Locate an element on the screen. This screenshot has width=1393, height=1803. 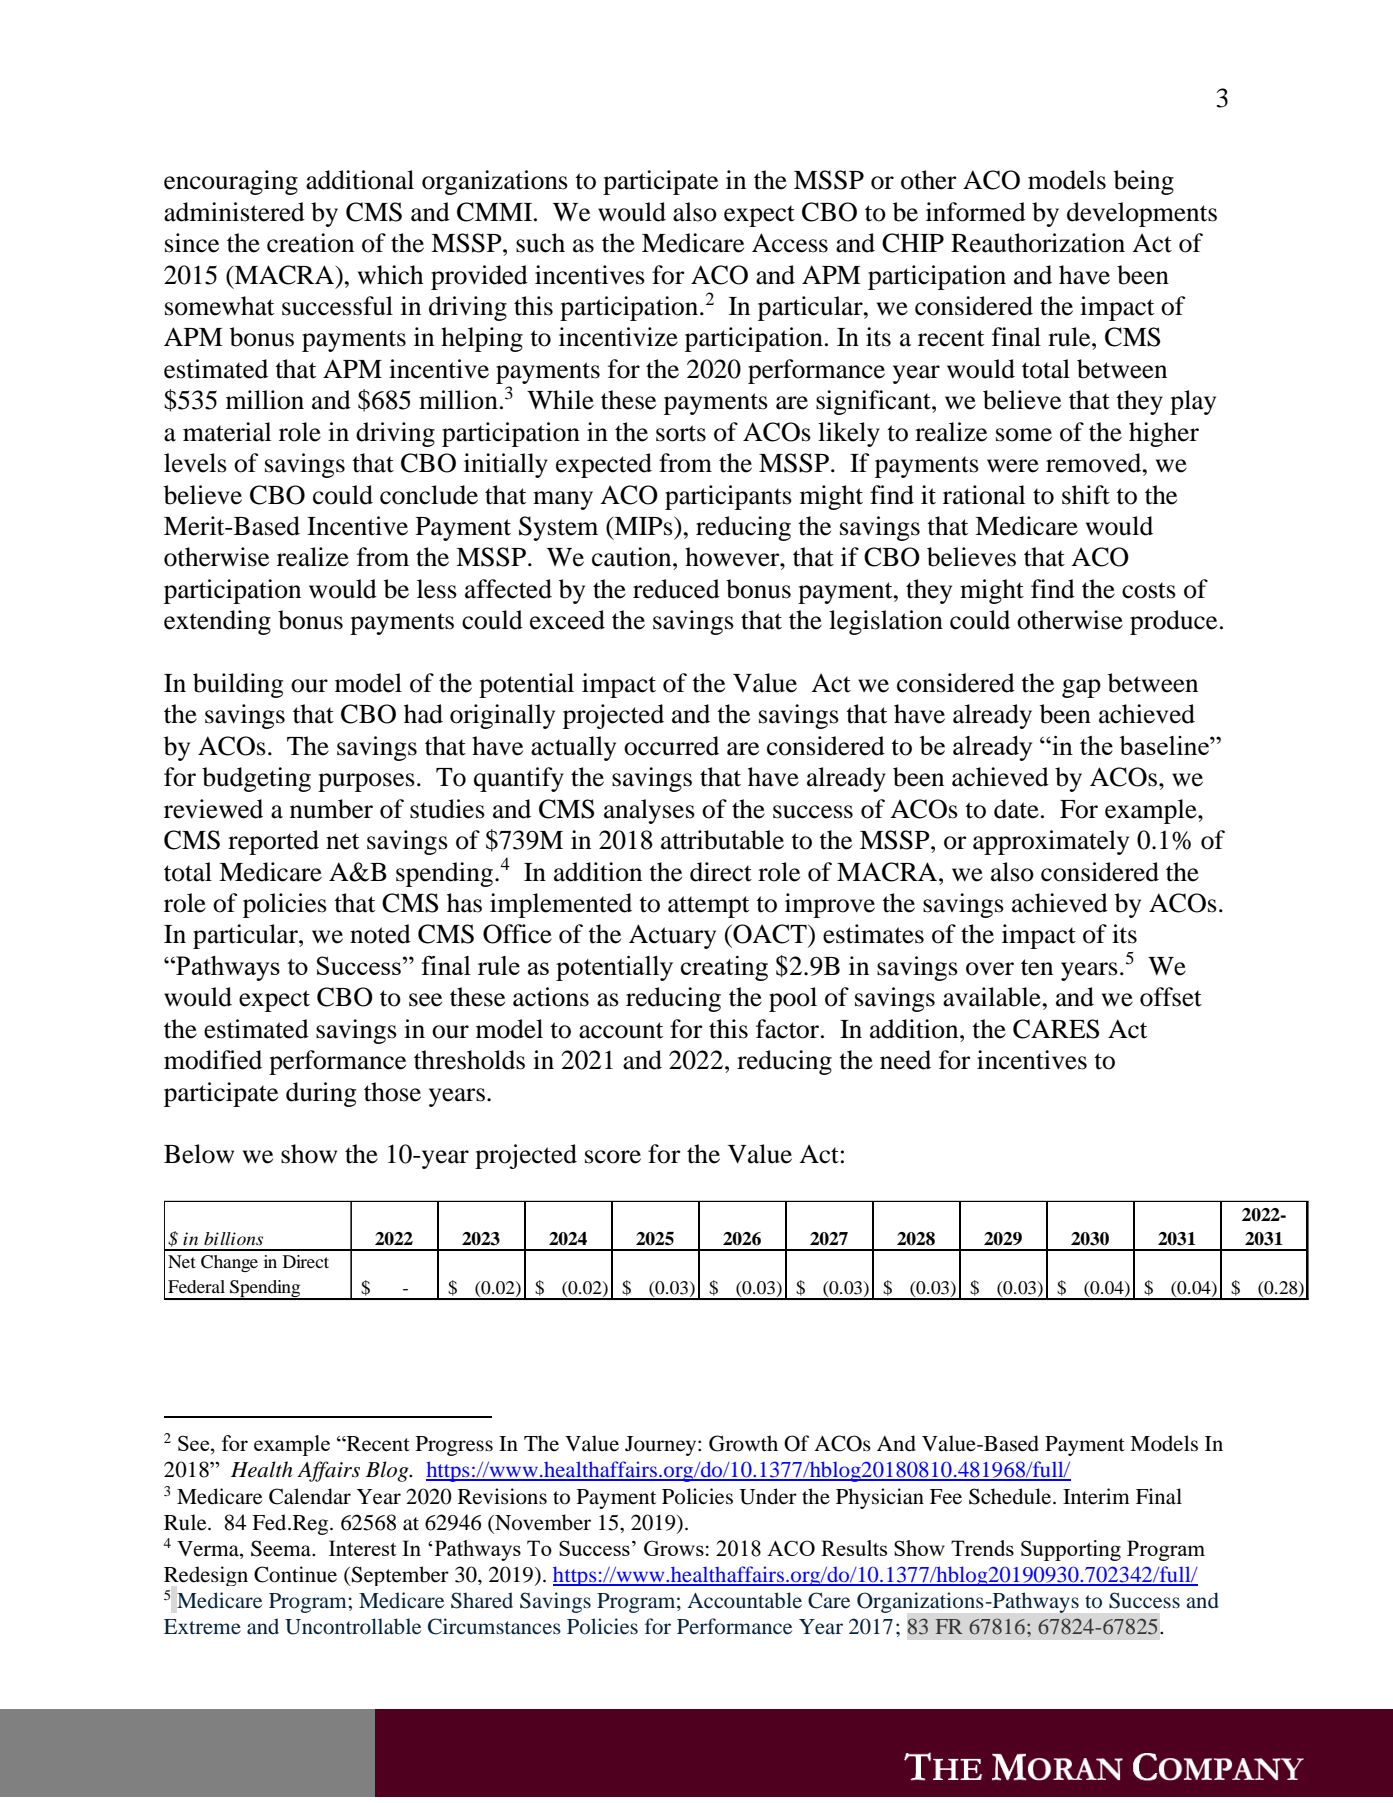
Access is located at coordinates (790, 243).
